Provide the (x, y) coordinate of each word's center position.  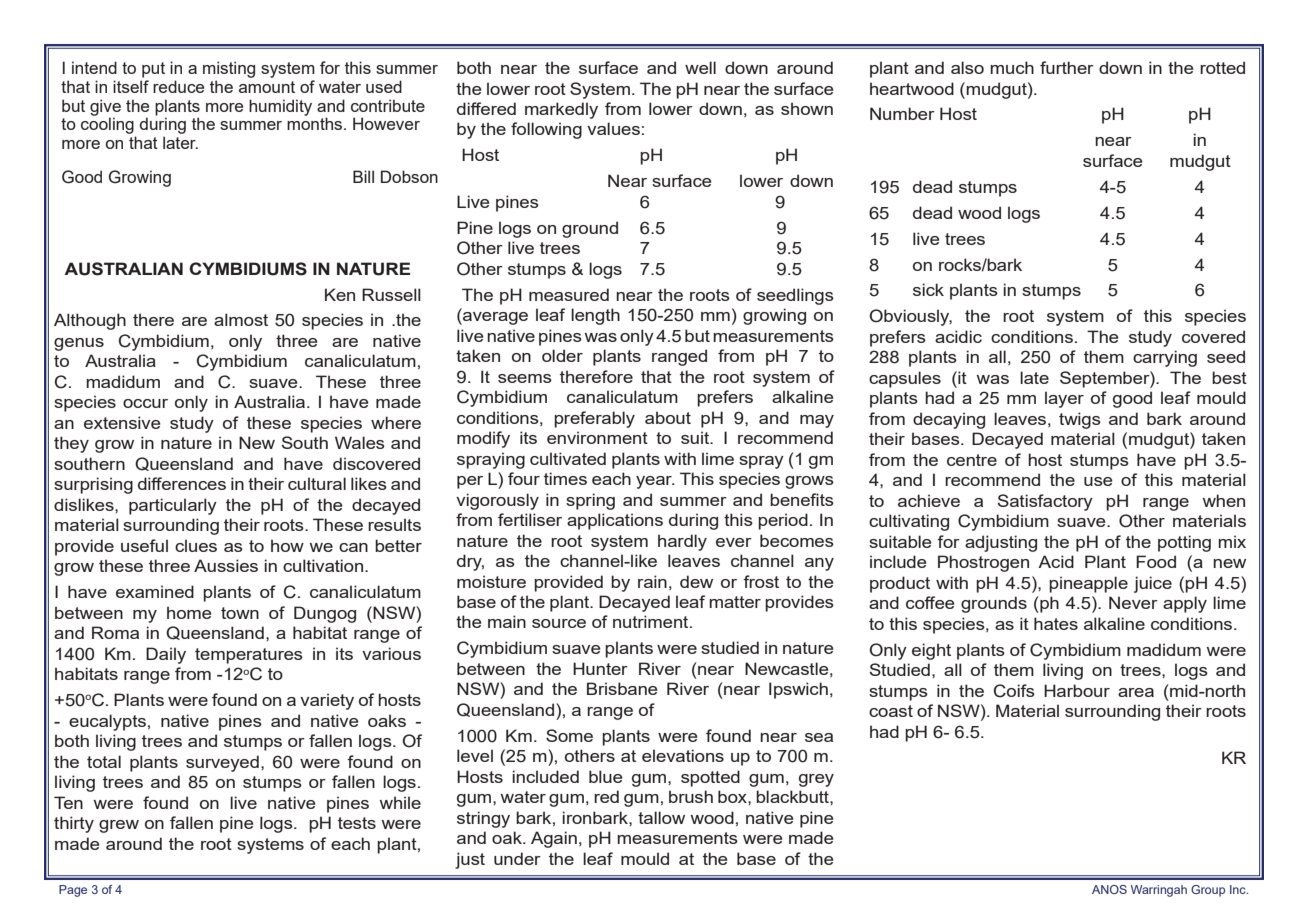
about (668, 417)
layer (1064, 399)
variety (327, 701)
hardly (682, 542)
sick (928, 289)
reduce (178, 86)
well (700, 67)
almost (241, 319)
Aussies (226, 565)
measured (569, 294)
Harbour (1077, 690)
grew (119, 826)
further (1067, 67)
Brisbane (622, 688)
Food (1156, 561)
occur (145, 403)
